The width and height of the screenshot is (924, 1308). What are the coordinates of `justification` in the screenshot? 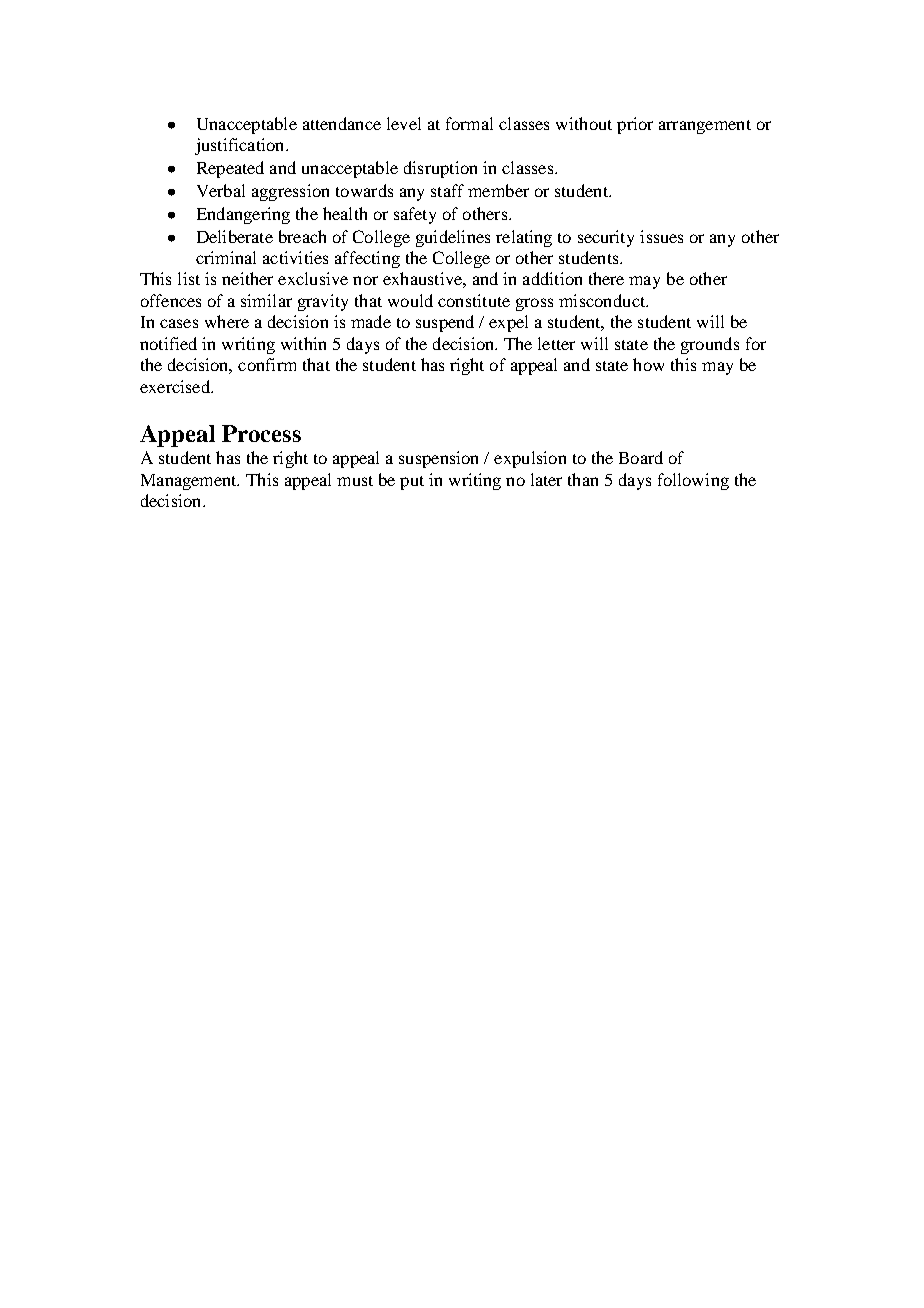 It's located at (241, 146).
